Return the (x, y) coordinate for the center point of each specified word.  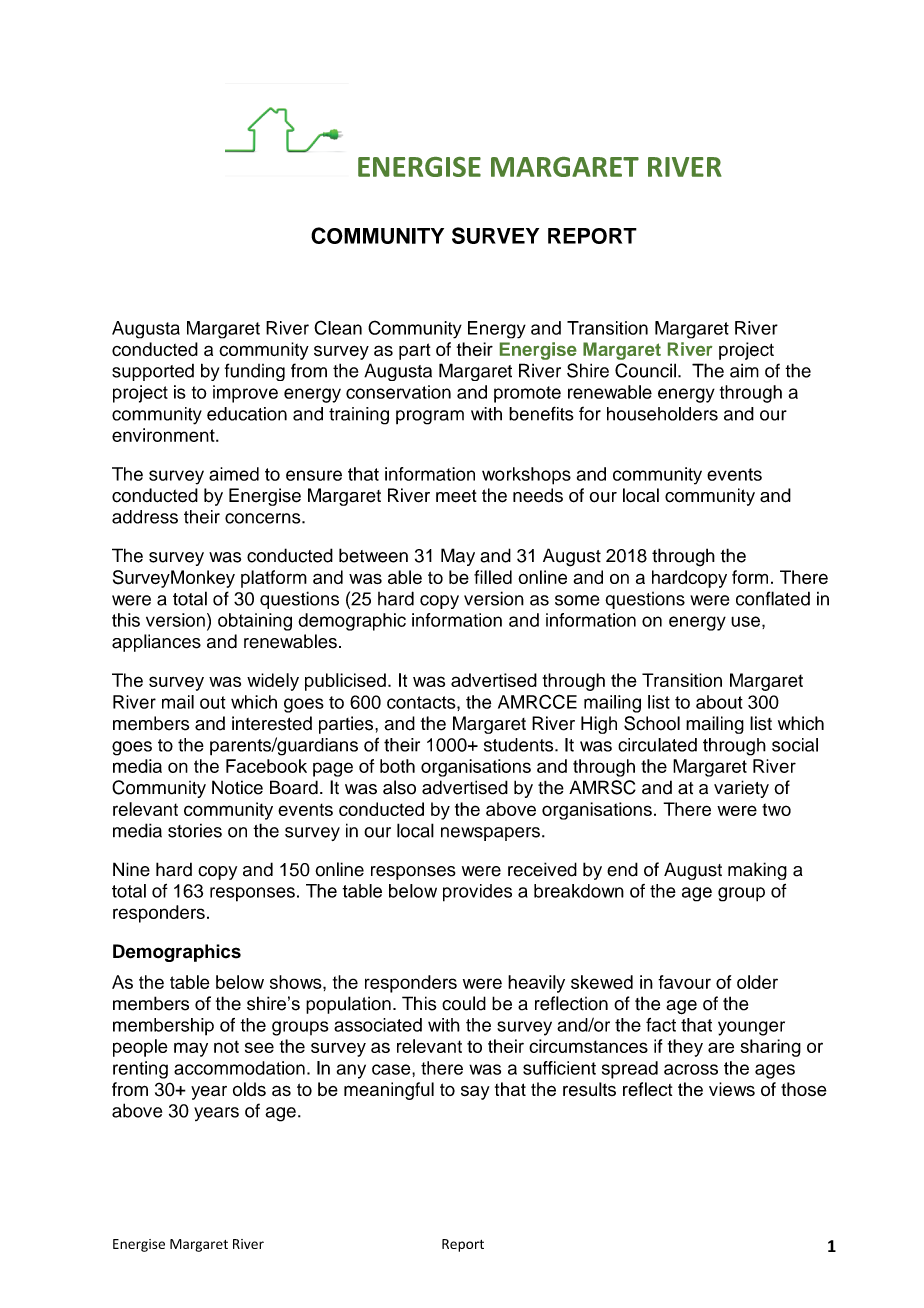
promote (527, 394)
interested (272, 723)
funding (255, 372)
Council (645, 370)
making (757, 871)
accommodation (239, 1068)
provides (477, 893)
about (719, 702)
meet (456, 496)
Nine (131, 869)
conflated (773, 598)
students (520, 745)
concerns (264, 518)
